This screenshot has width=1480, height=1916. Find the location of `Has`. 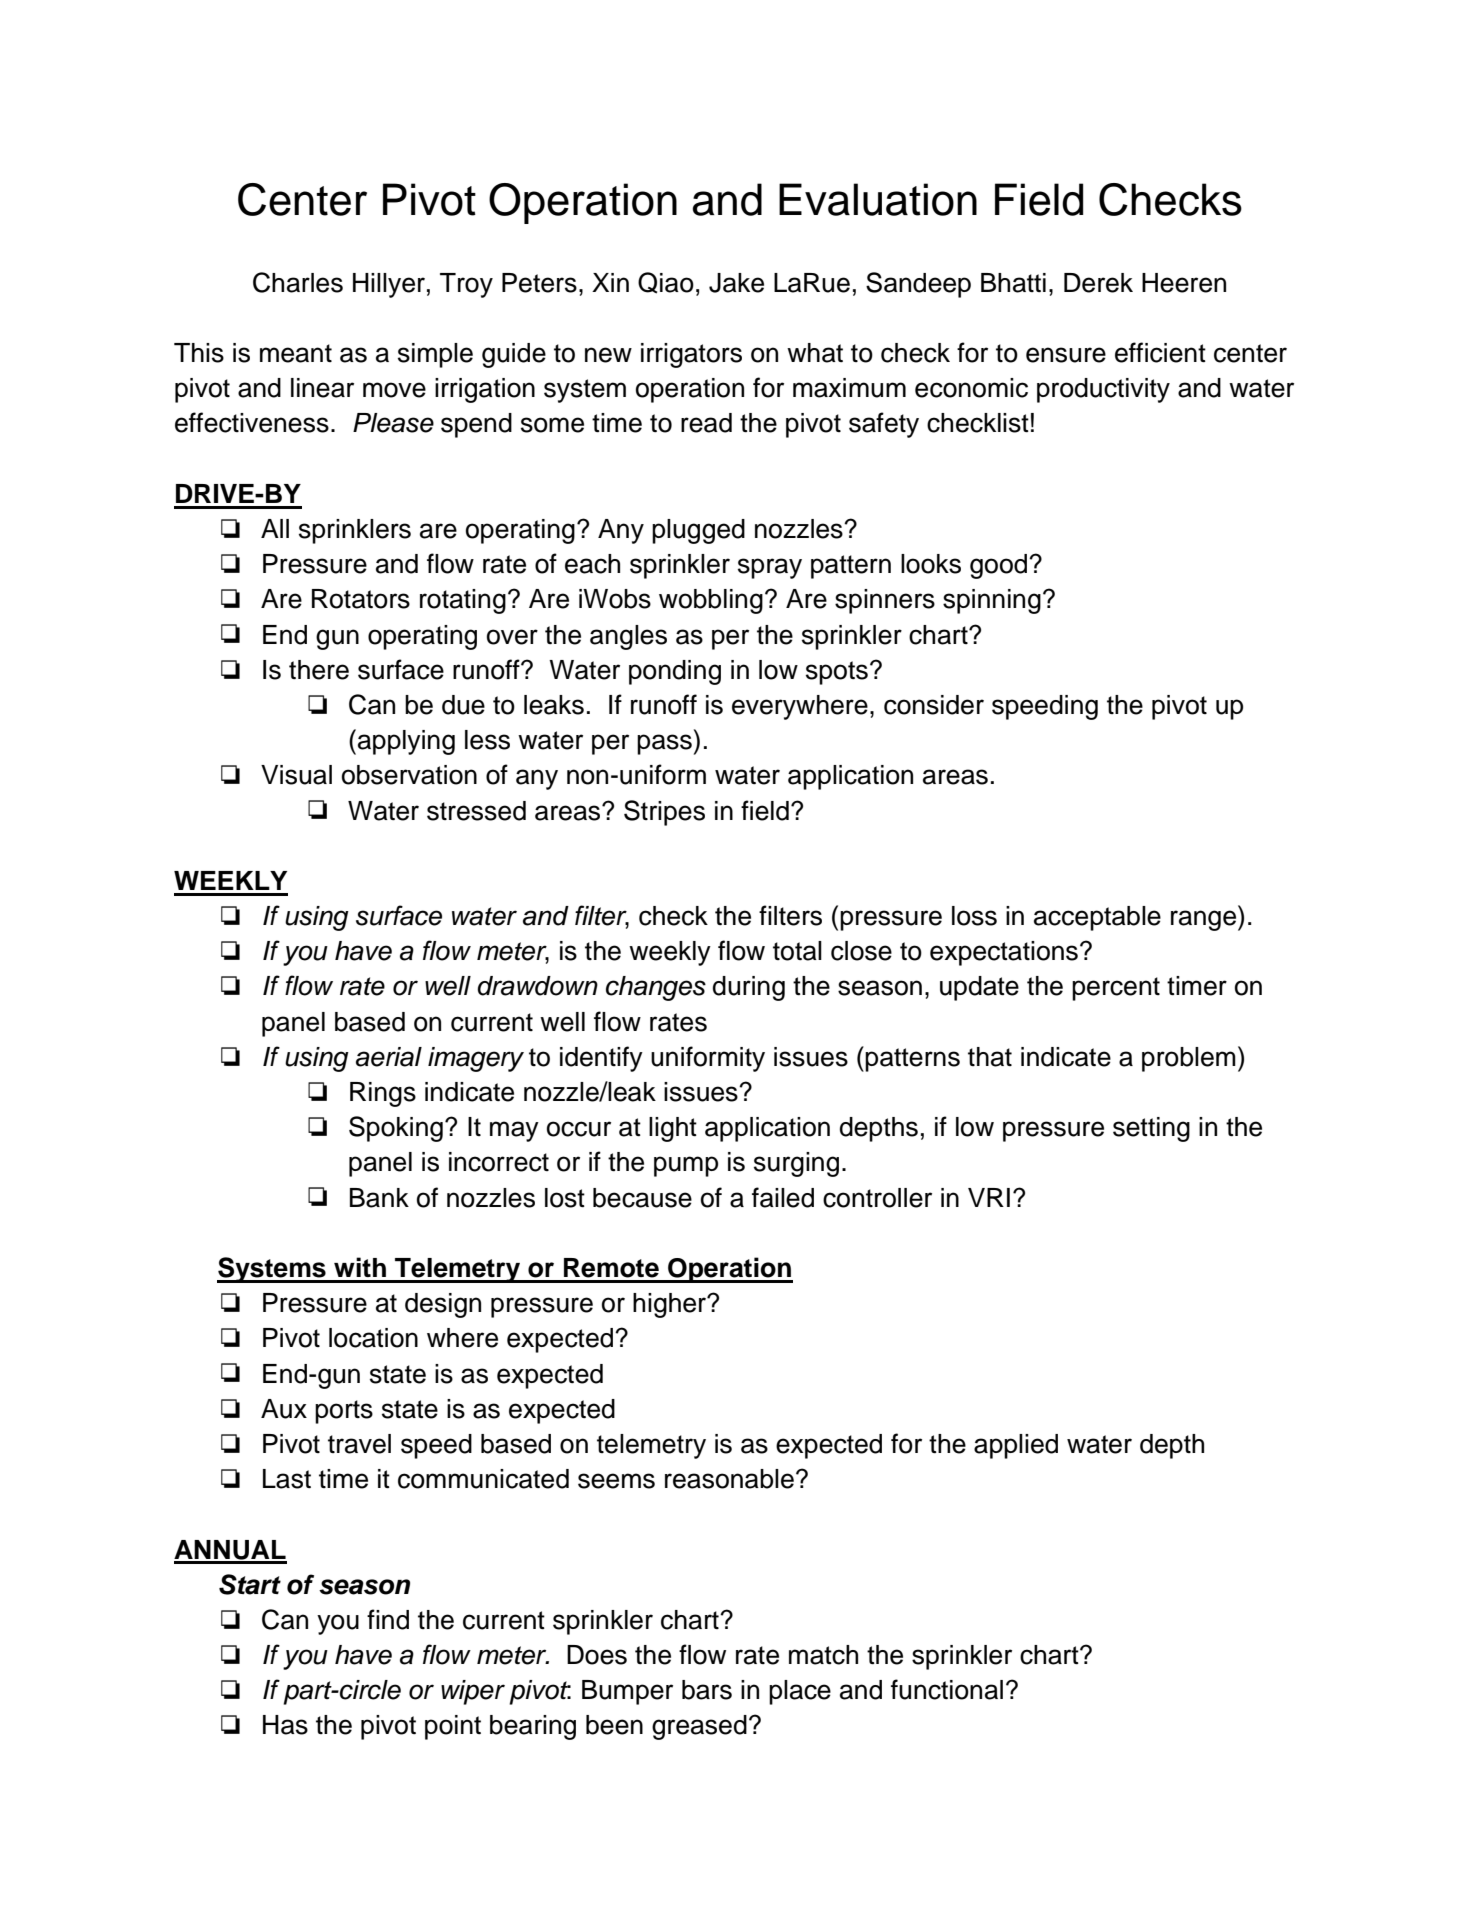

Has is located at coordinates (285, 1725).
